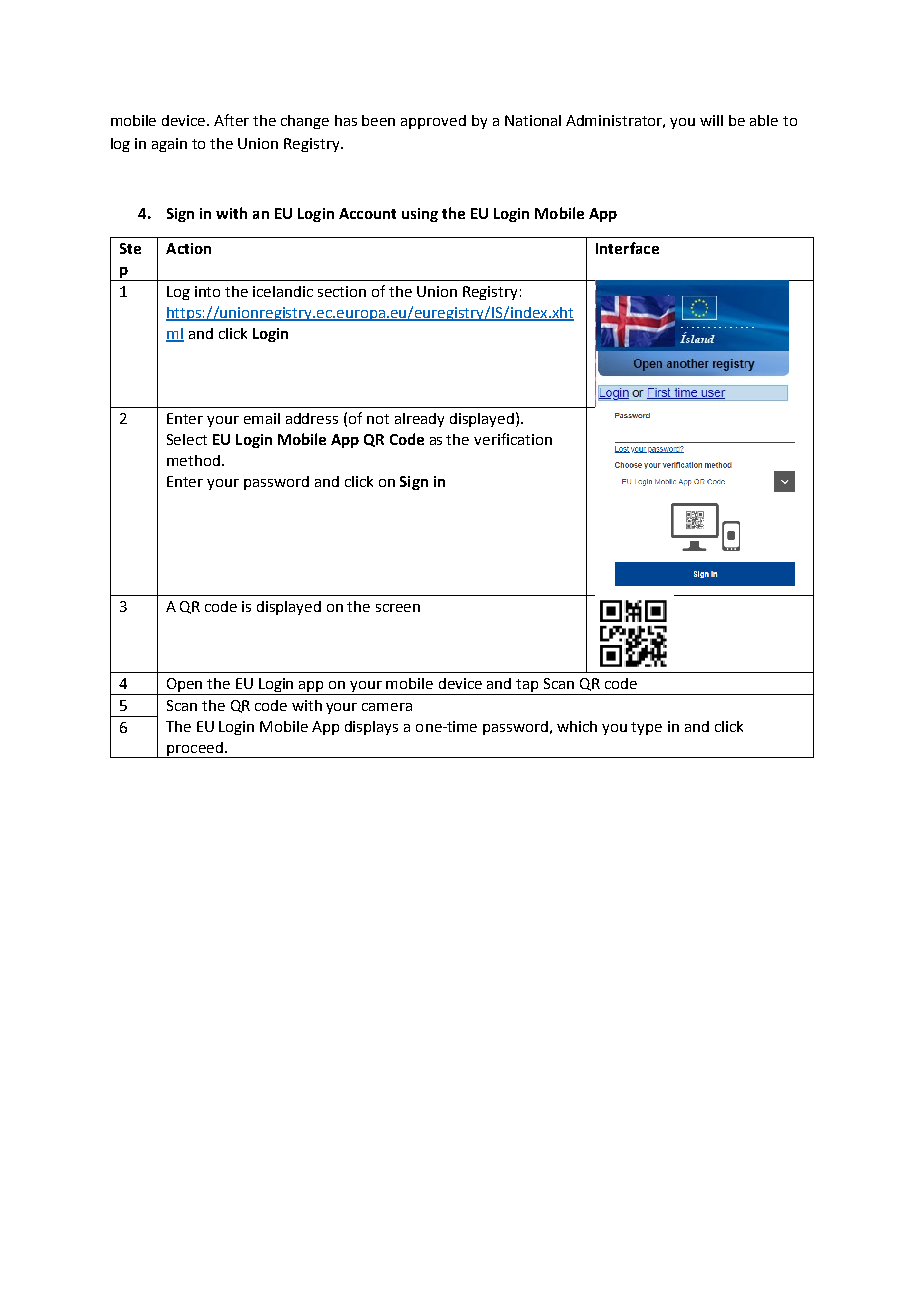 This page has height=1308, width=924. What do you see at coordinates (513, 439) in the page?
I see `verification` at bounding box center [513, 439].
